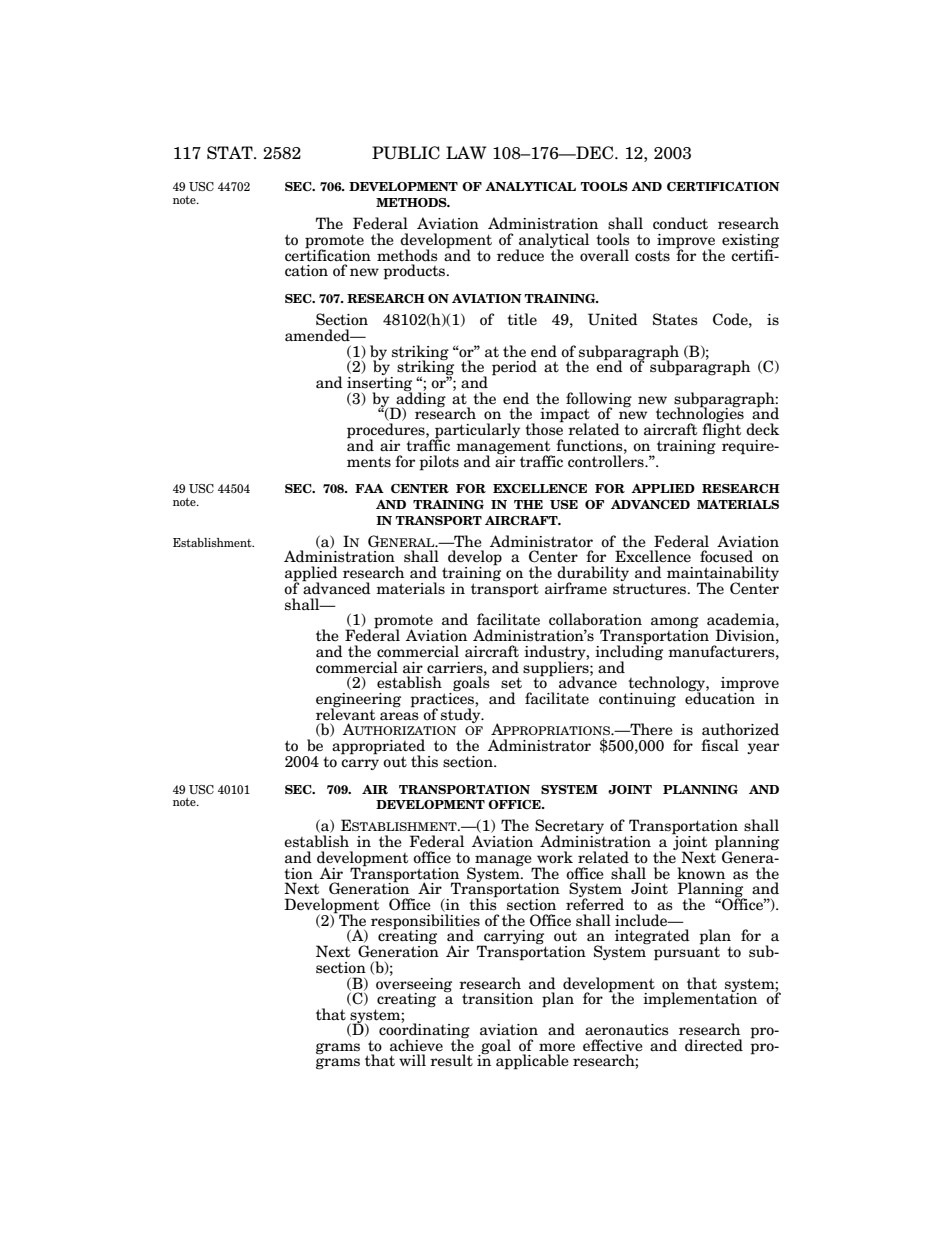  Describe the element at coordinates (680, 223) in the document. I see `conduct` at that location.
